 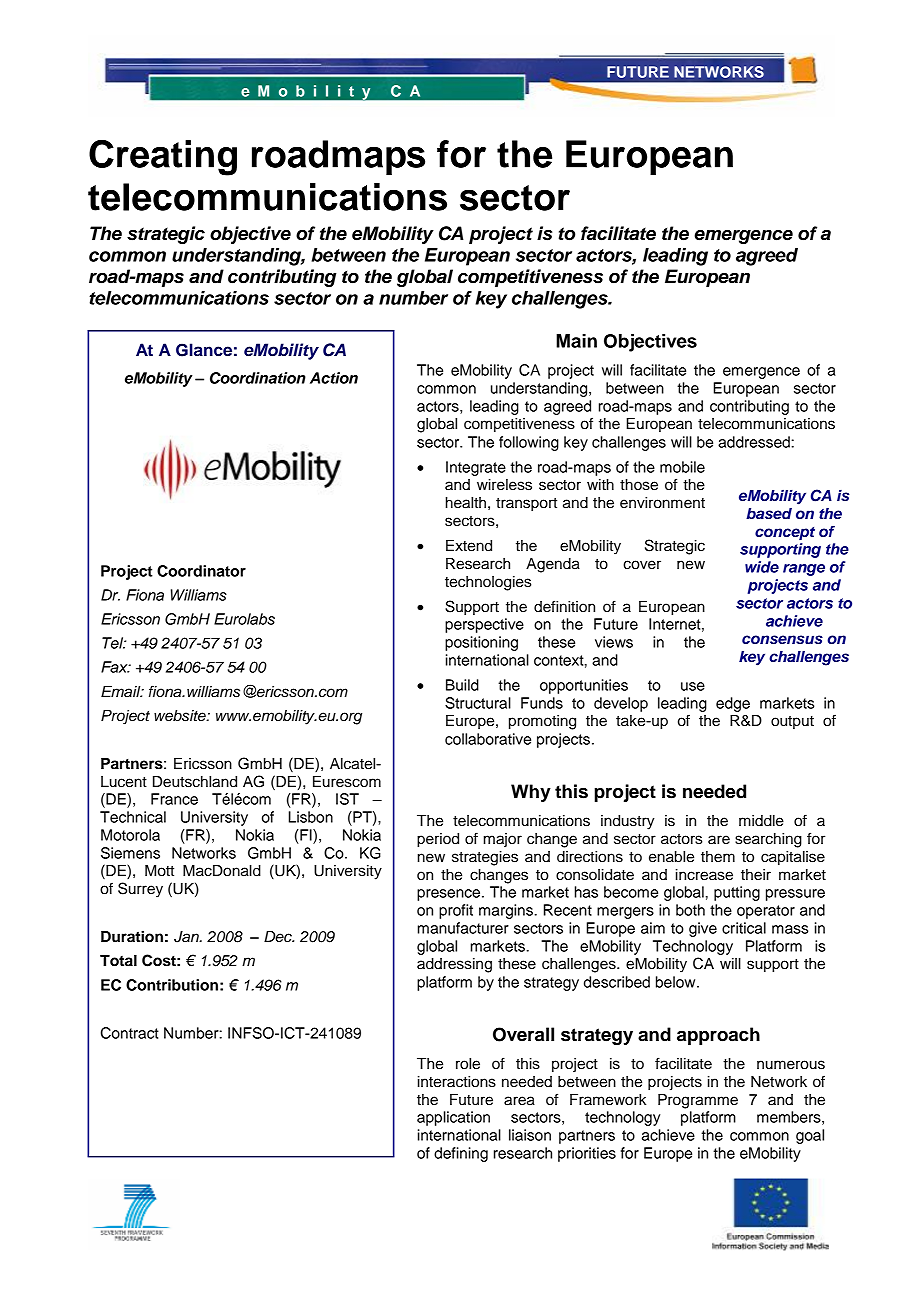 I want to click on website, so click(x=181, y=716).
